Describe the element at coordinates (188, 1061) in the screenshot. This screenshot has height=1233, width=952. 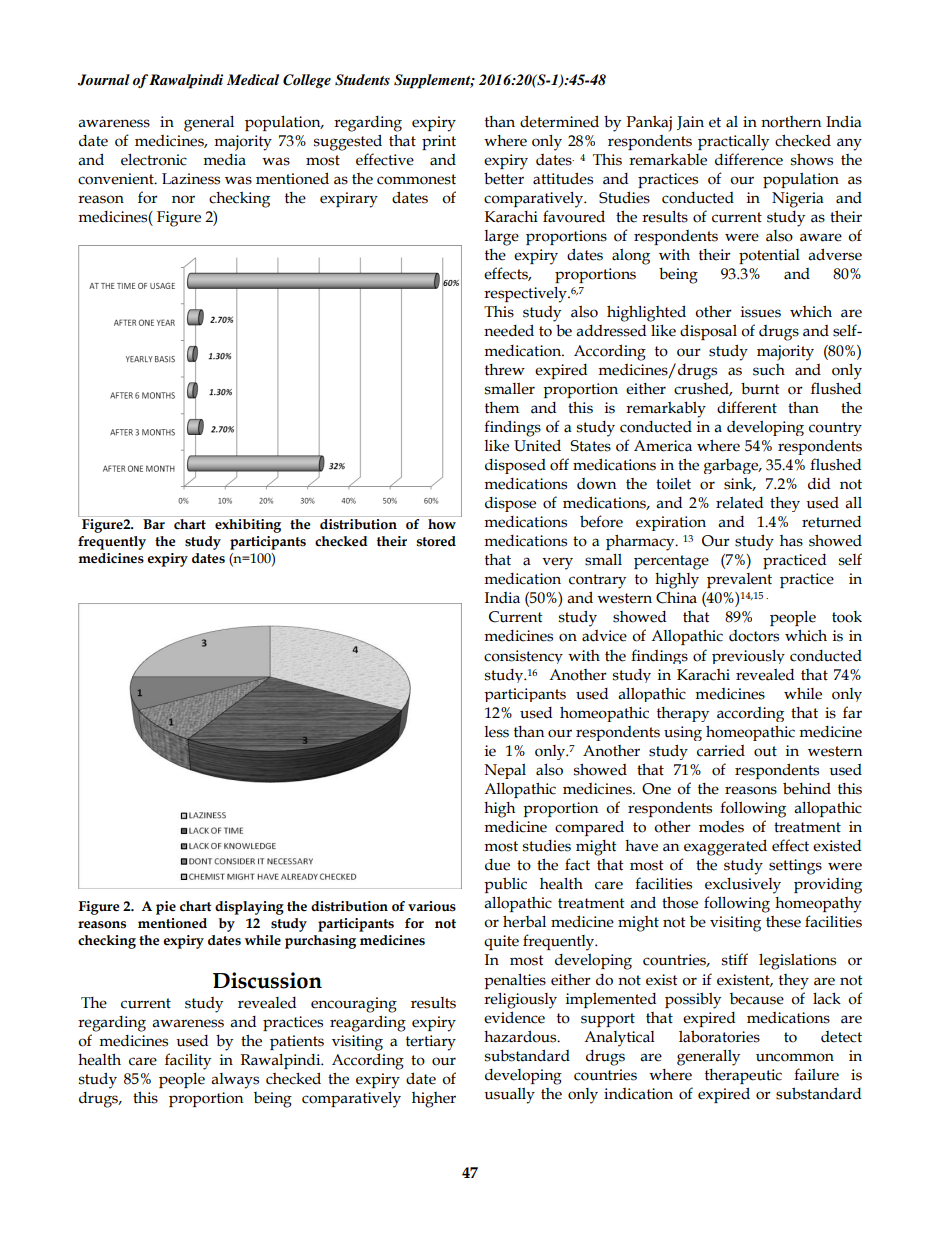
I see `facility` at that location.
